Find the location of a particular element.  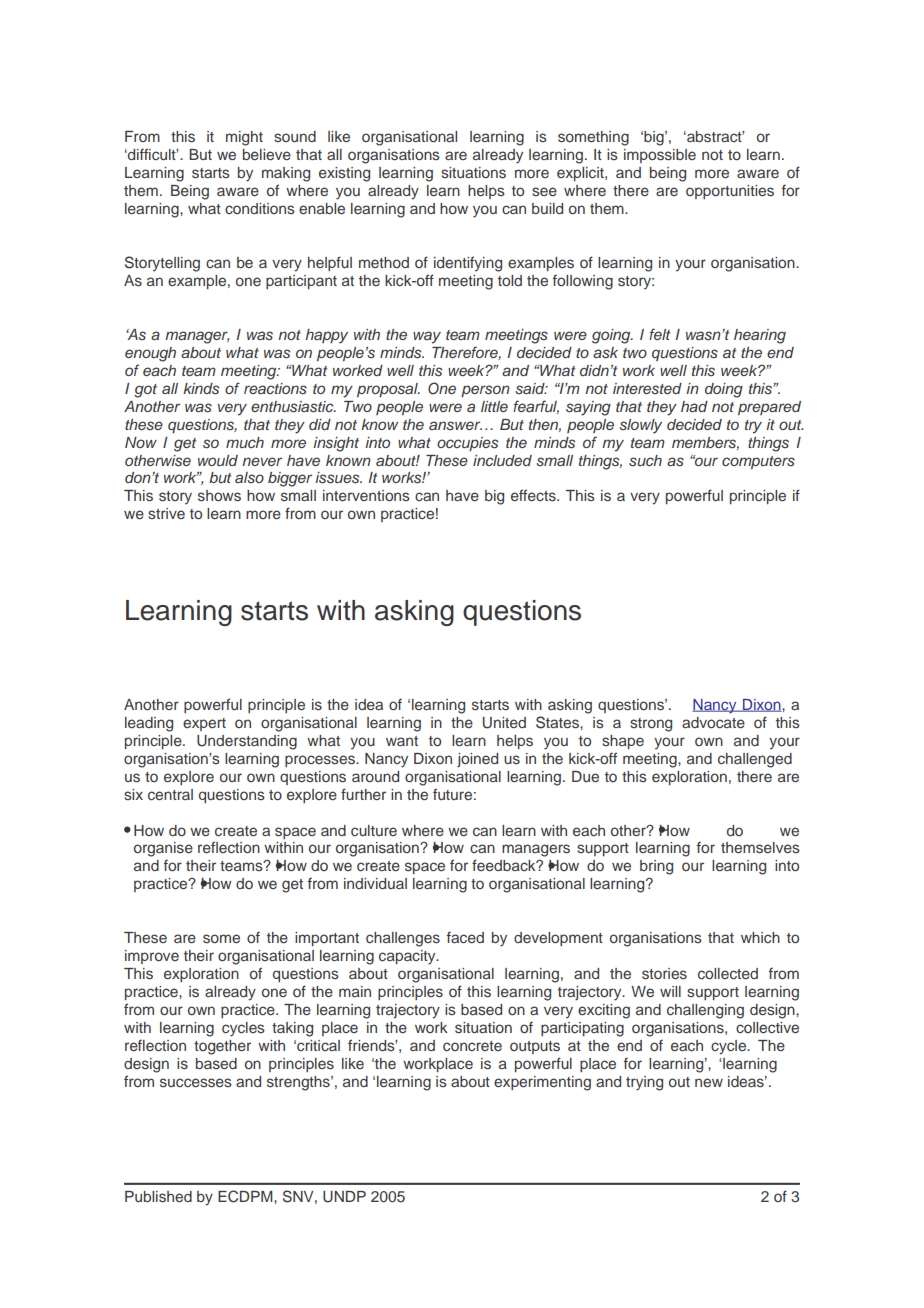

advocate is located at coordinates (713, 722).
